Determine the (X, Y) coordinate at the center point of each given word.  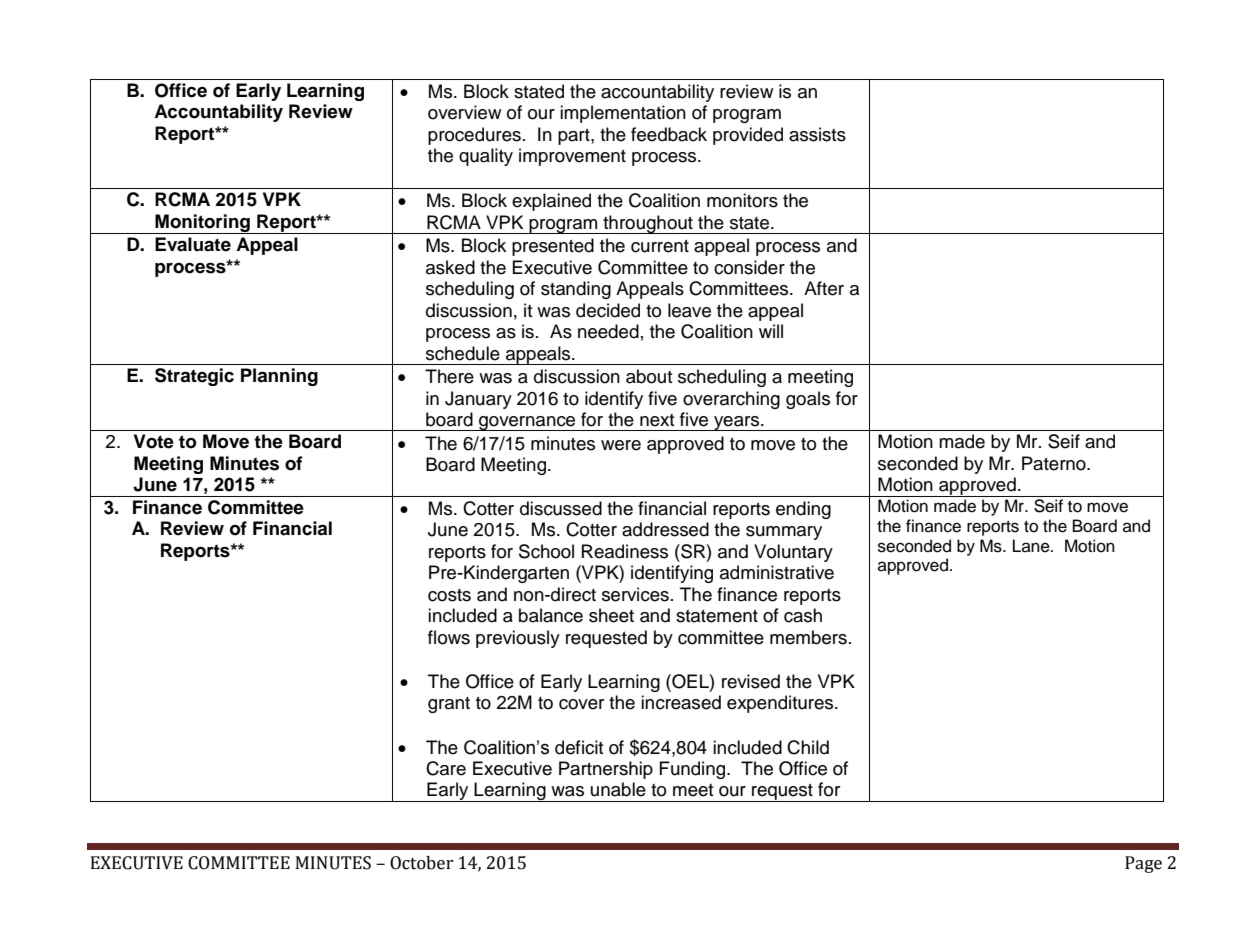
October (422, 863)
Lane (1032, 546)
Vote (154, 441)
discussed (561, 508)
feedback (669, 134)
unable (618, 789)
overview (464, 112)
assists (817, 134)
